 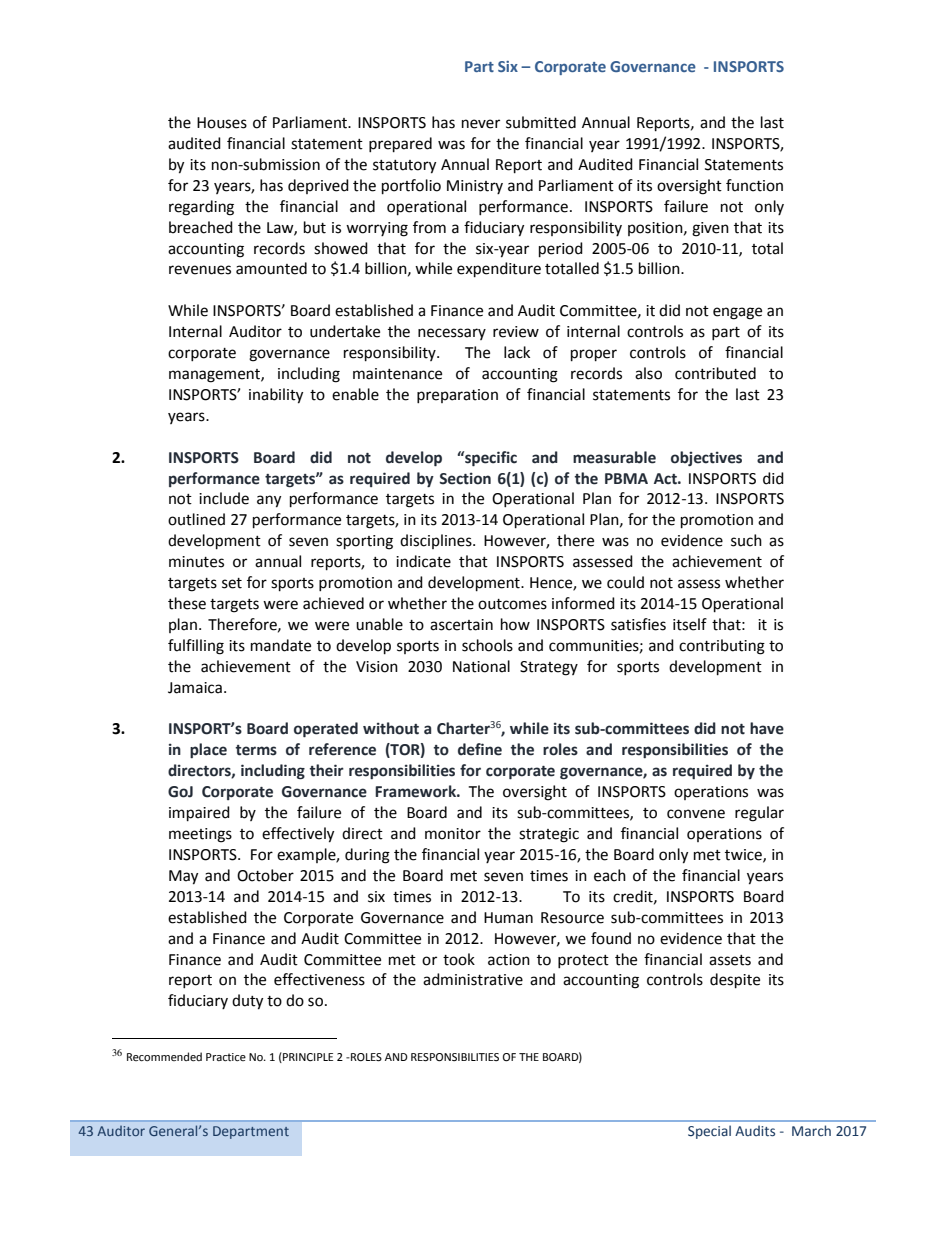 I want to click on Practice, so click(x=226, y=1057).
